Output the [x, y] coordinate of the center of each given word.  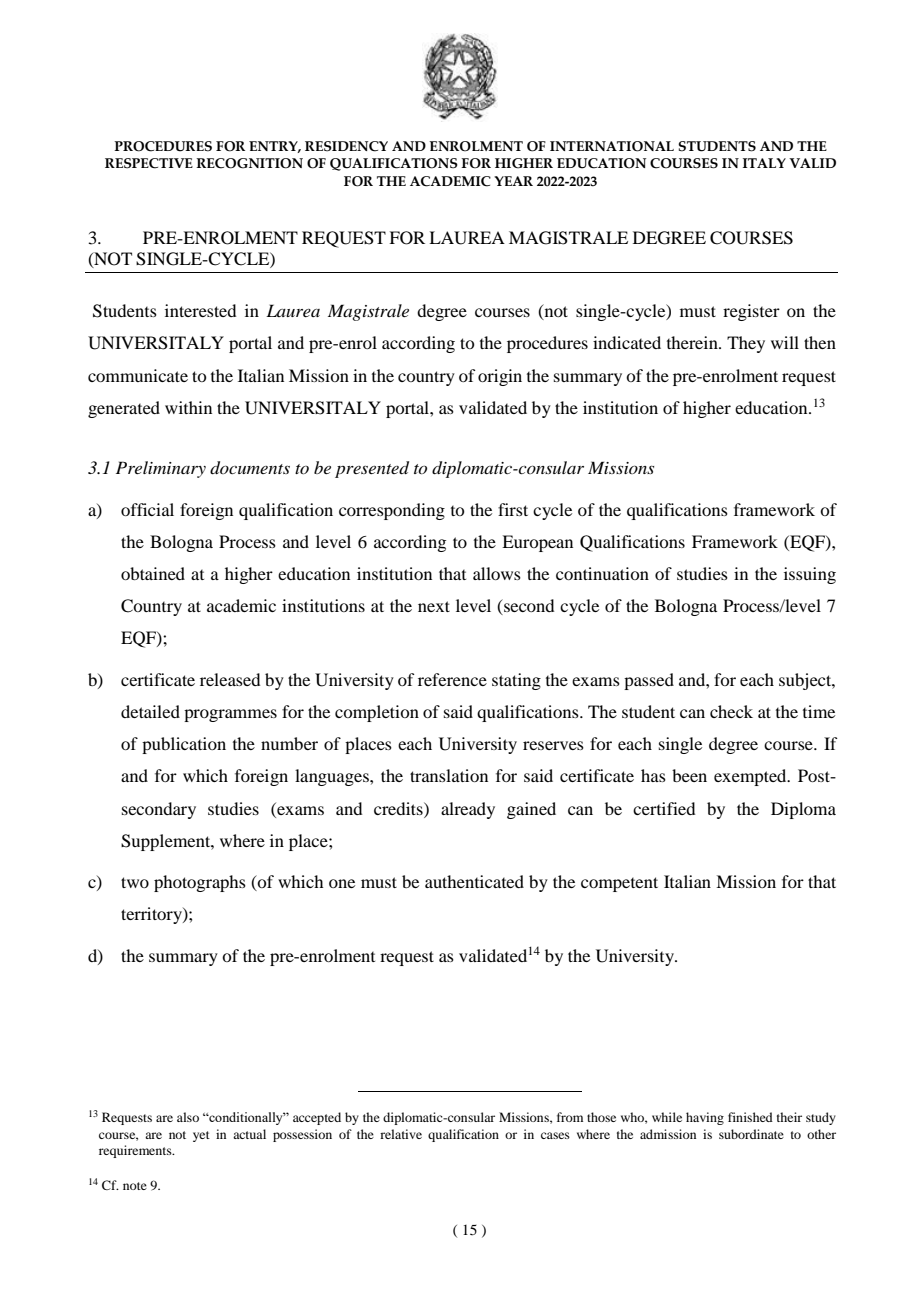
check [731, 711]
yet [201, 1136]
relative [401, 1134]
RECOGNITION [249, 163]
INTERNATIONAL [612, 146]
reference [452, 679]
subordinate [751, 1134]
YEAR [513, 181]
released [230, 679]
